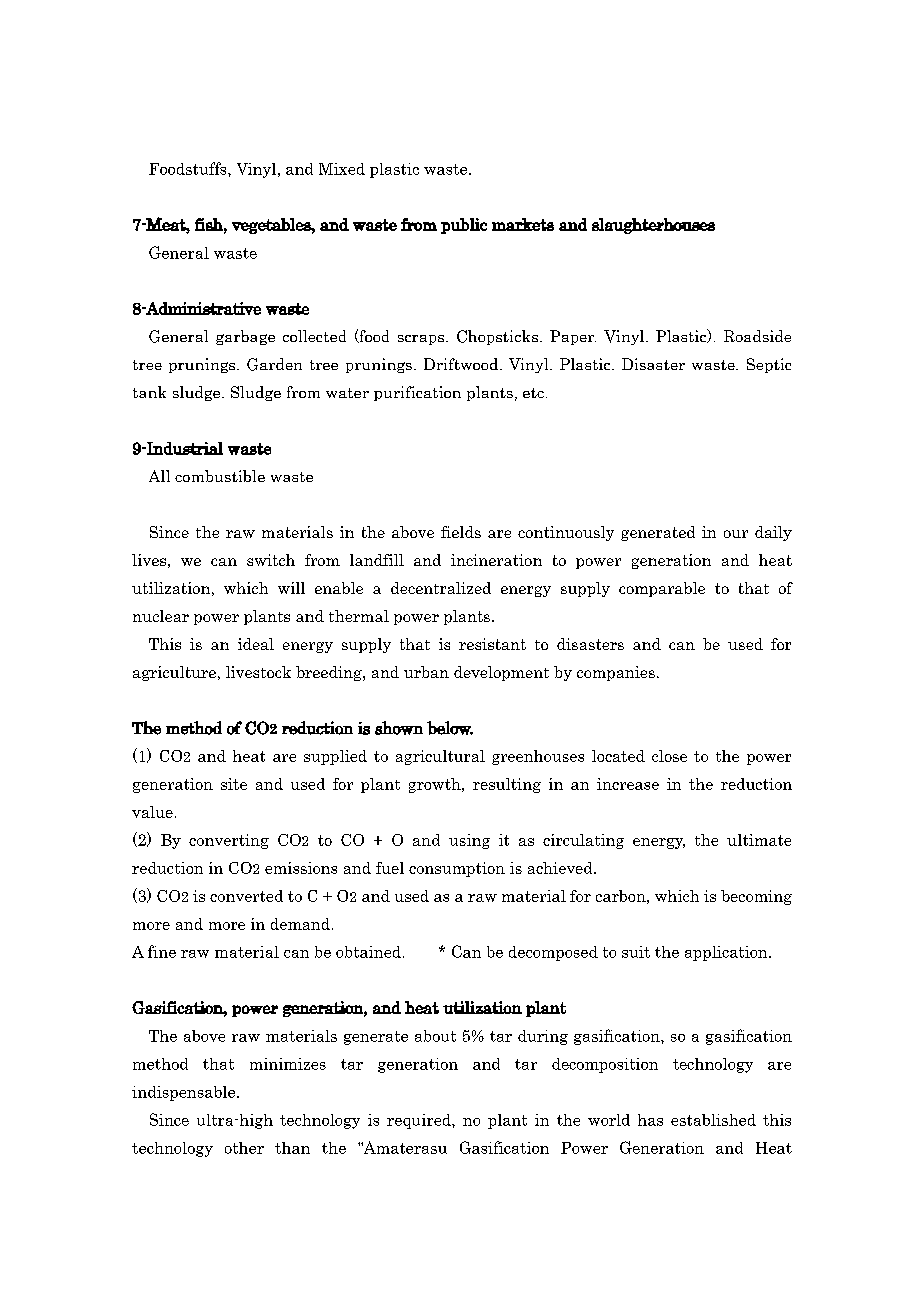 This image has width=924, height=1308. What do you see at coordinates (461, 532) in the image?
I see `fields` at bounding box center [461, 532].
